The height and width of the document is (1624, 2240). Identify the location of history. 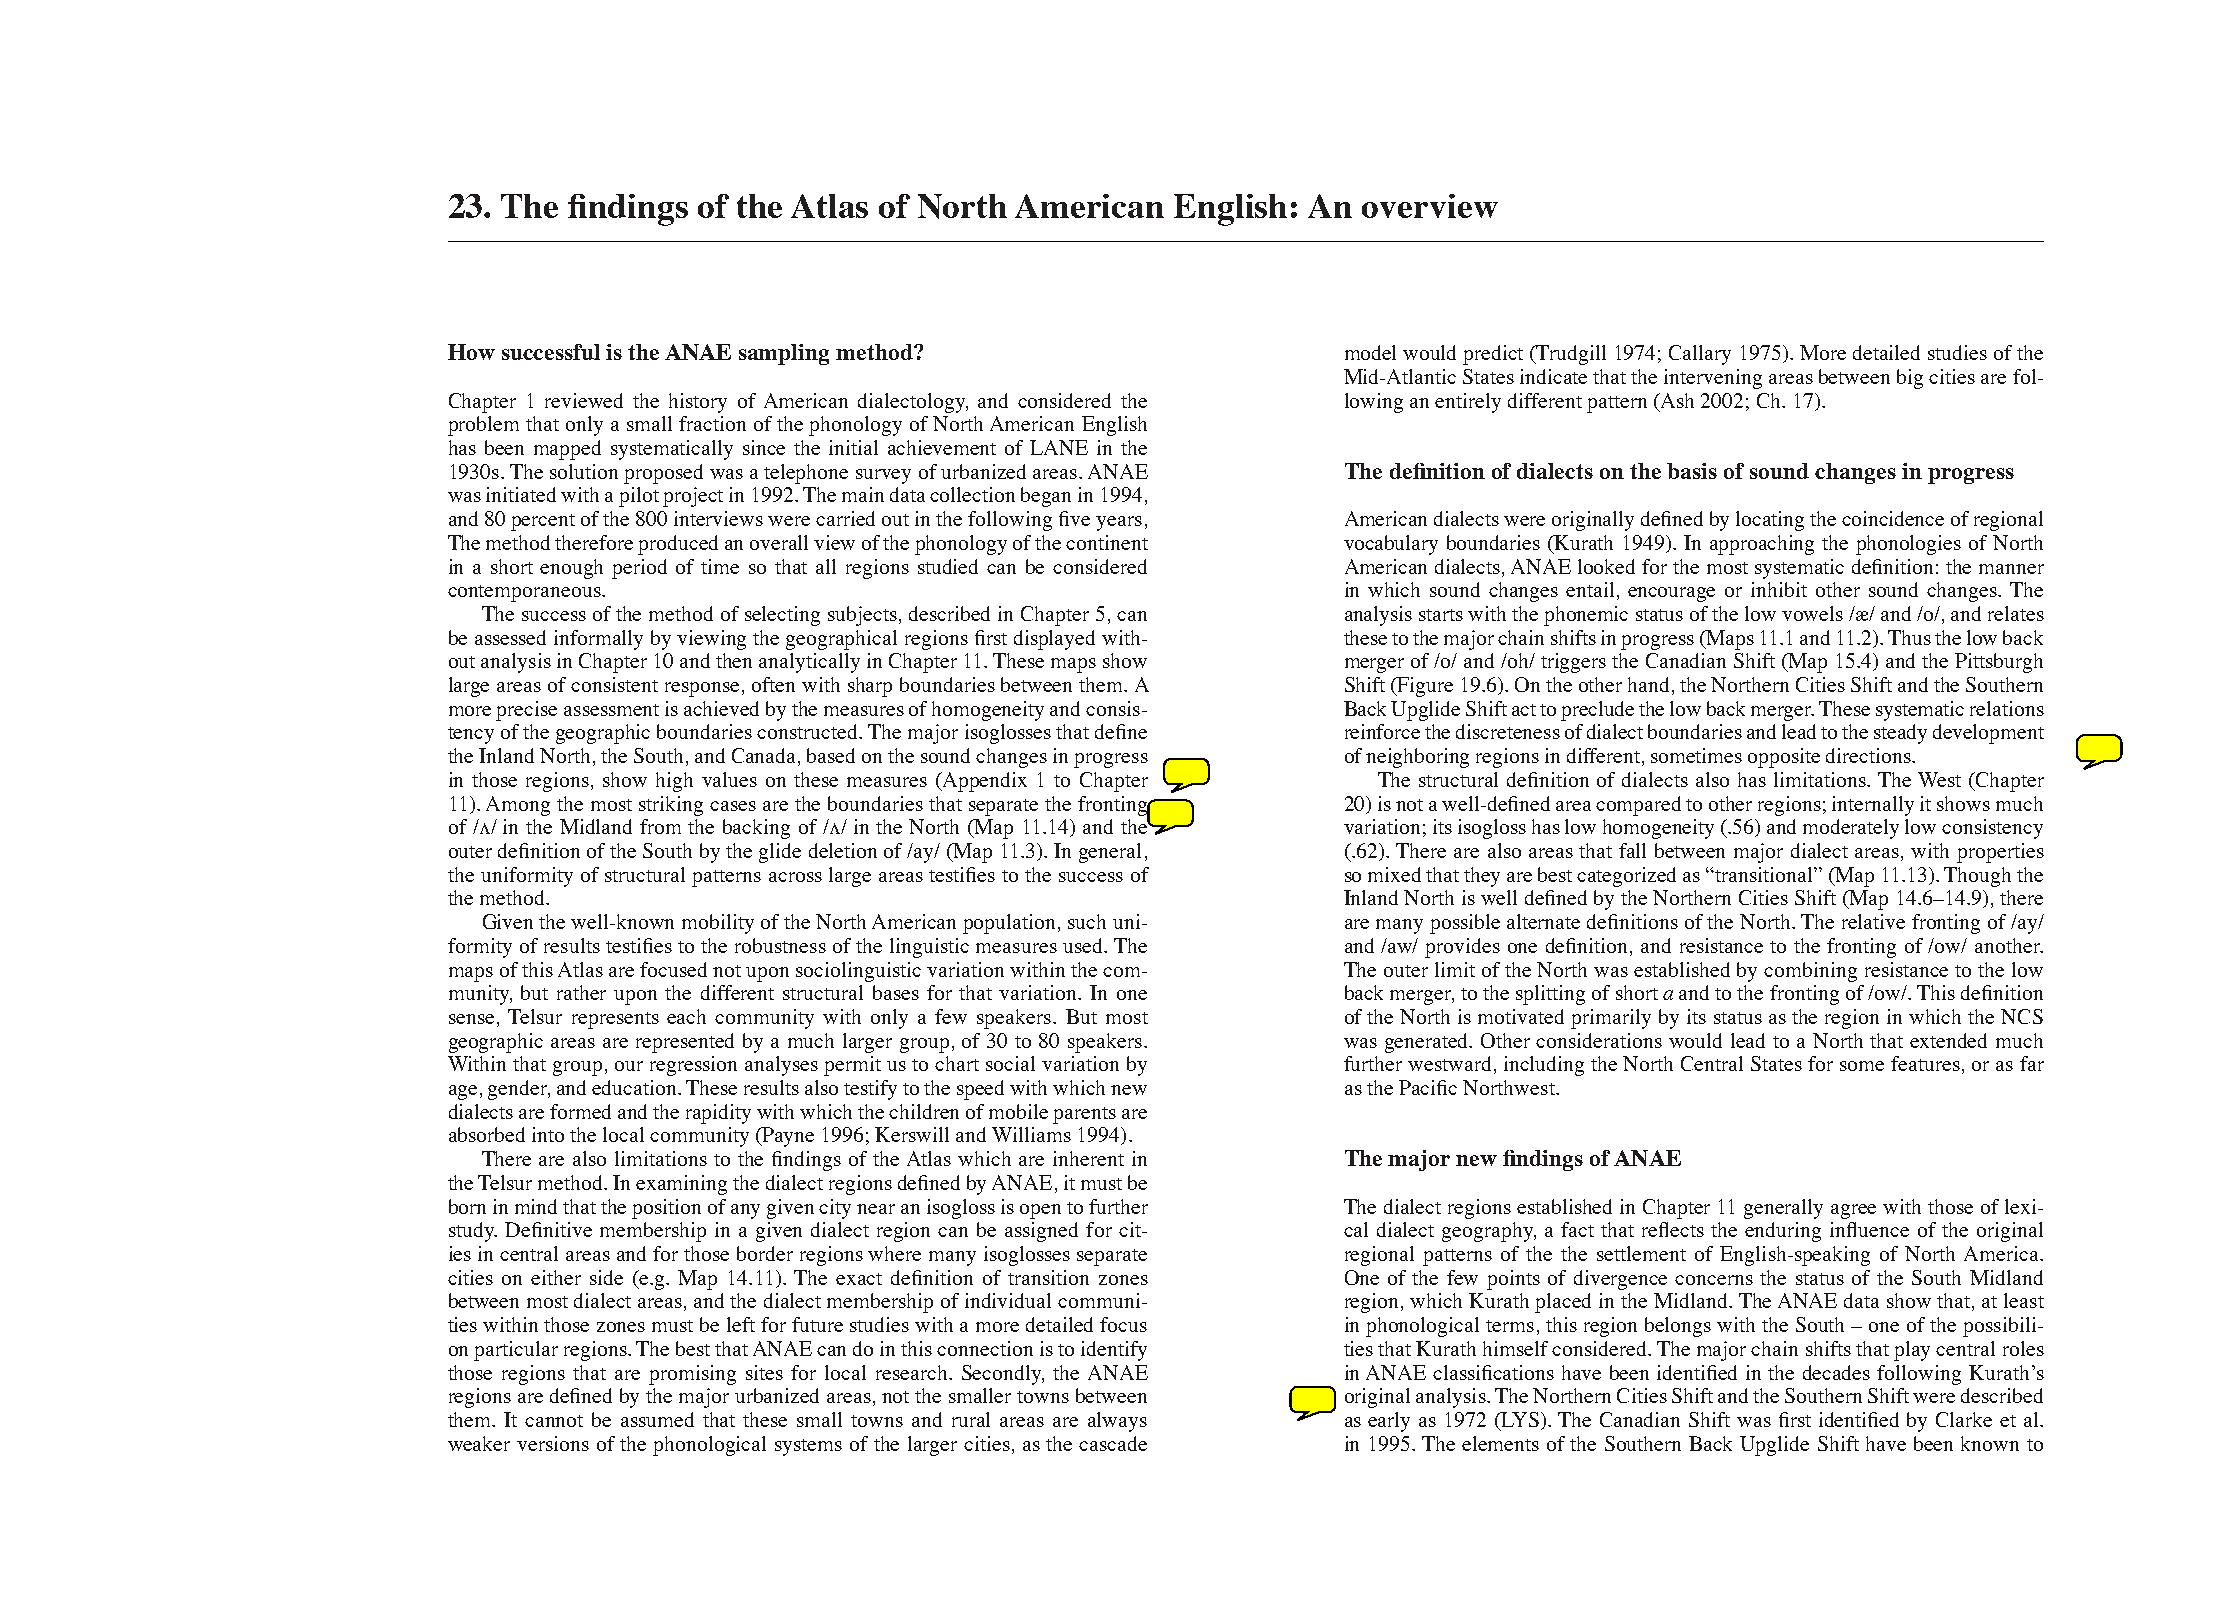
(698, 403).
